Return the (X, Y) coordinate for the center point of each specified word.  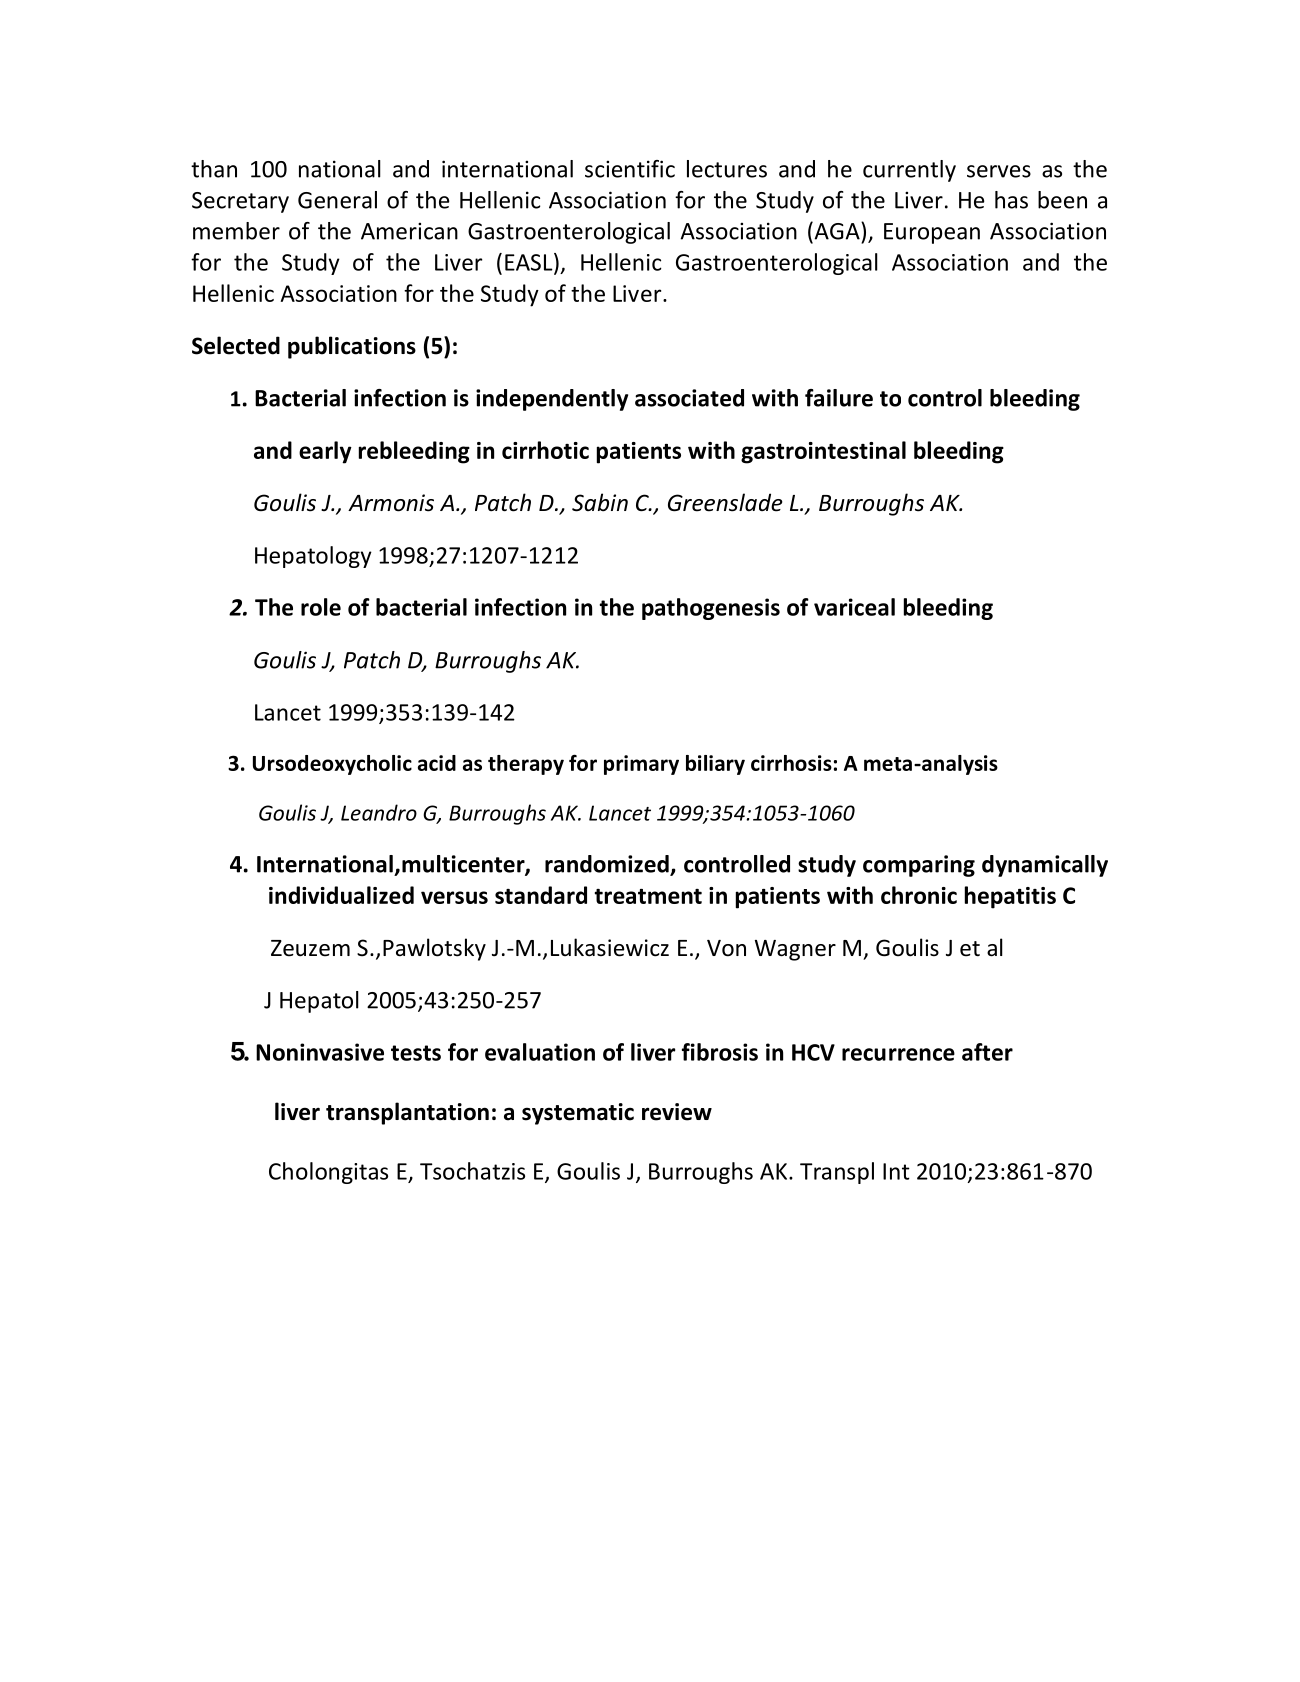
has (1011, 200)
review (677, 1112)
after (987, 1052)
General (337, 200)
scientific (630, 169)
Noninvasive (320, 1052)
